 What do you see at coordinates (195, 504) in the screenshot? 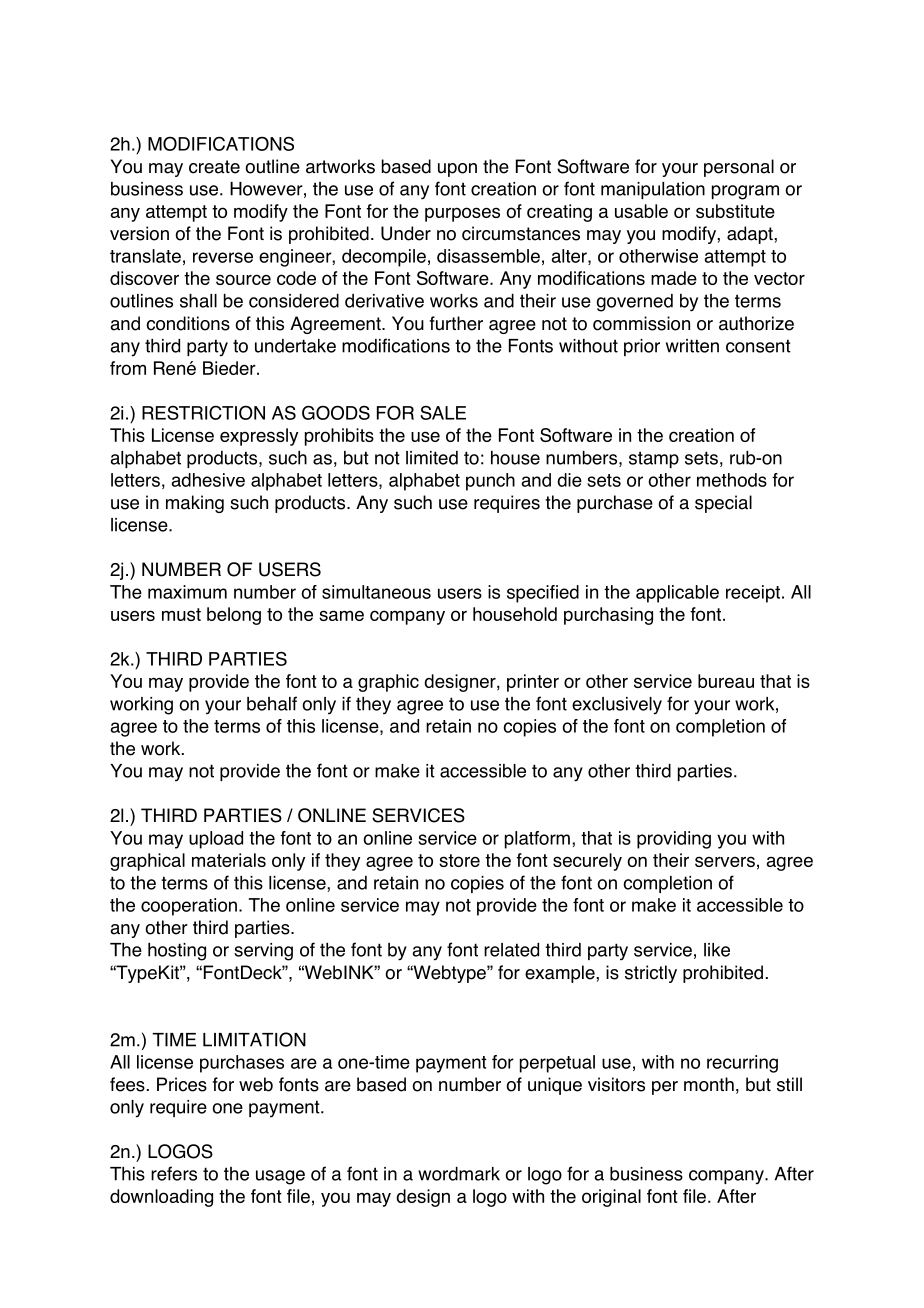
I see `making` at bounding box center [195, 504].
